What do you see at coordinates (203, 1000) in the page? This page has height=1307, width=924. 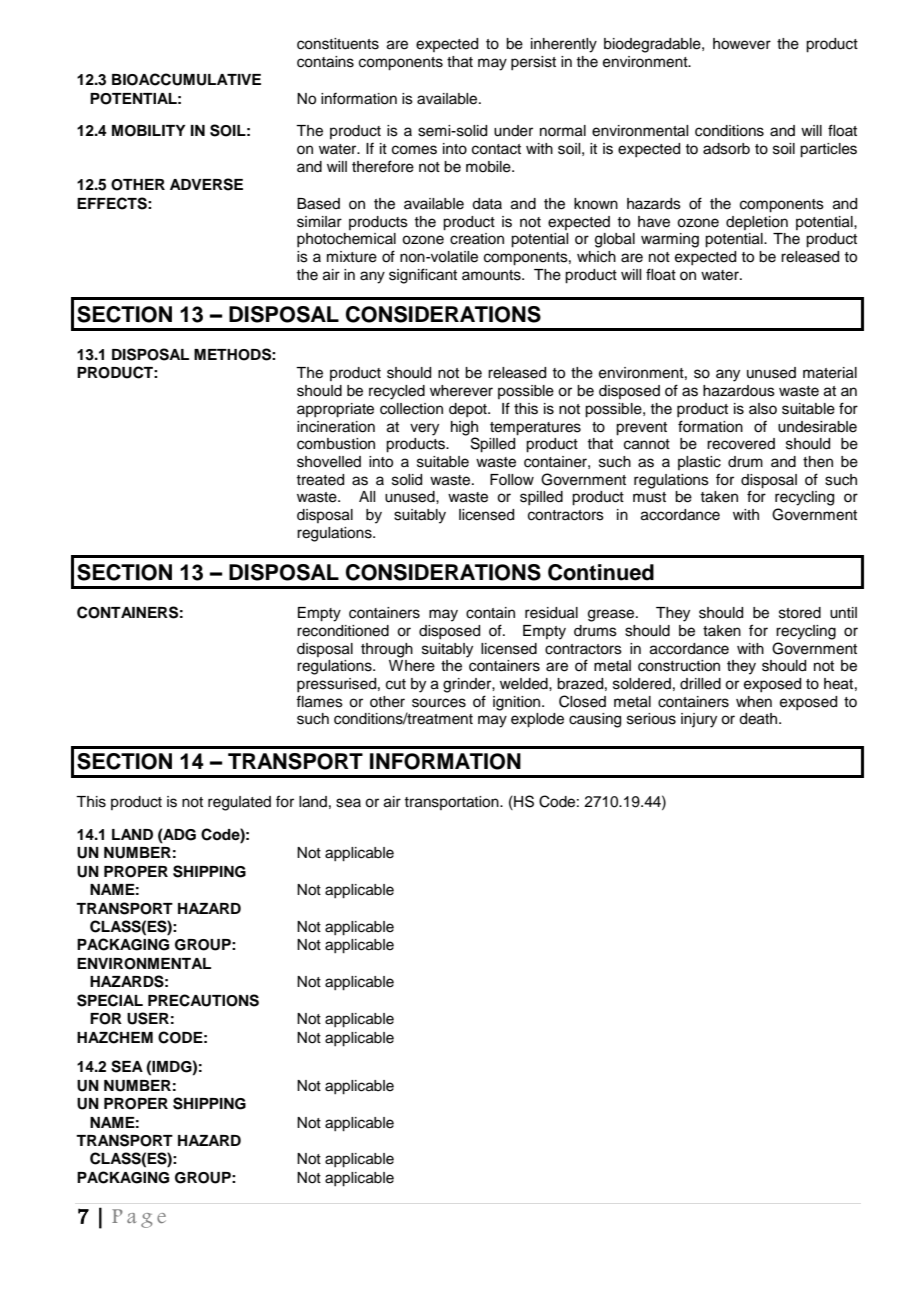 I see `PRECAUTIONS` at bounding box center [203, 1000].
